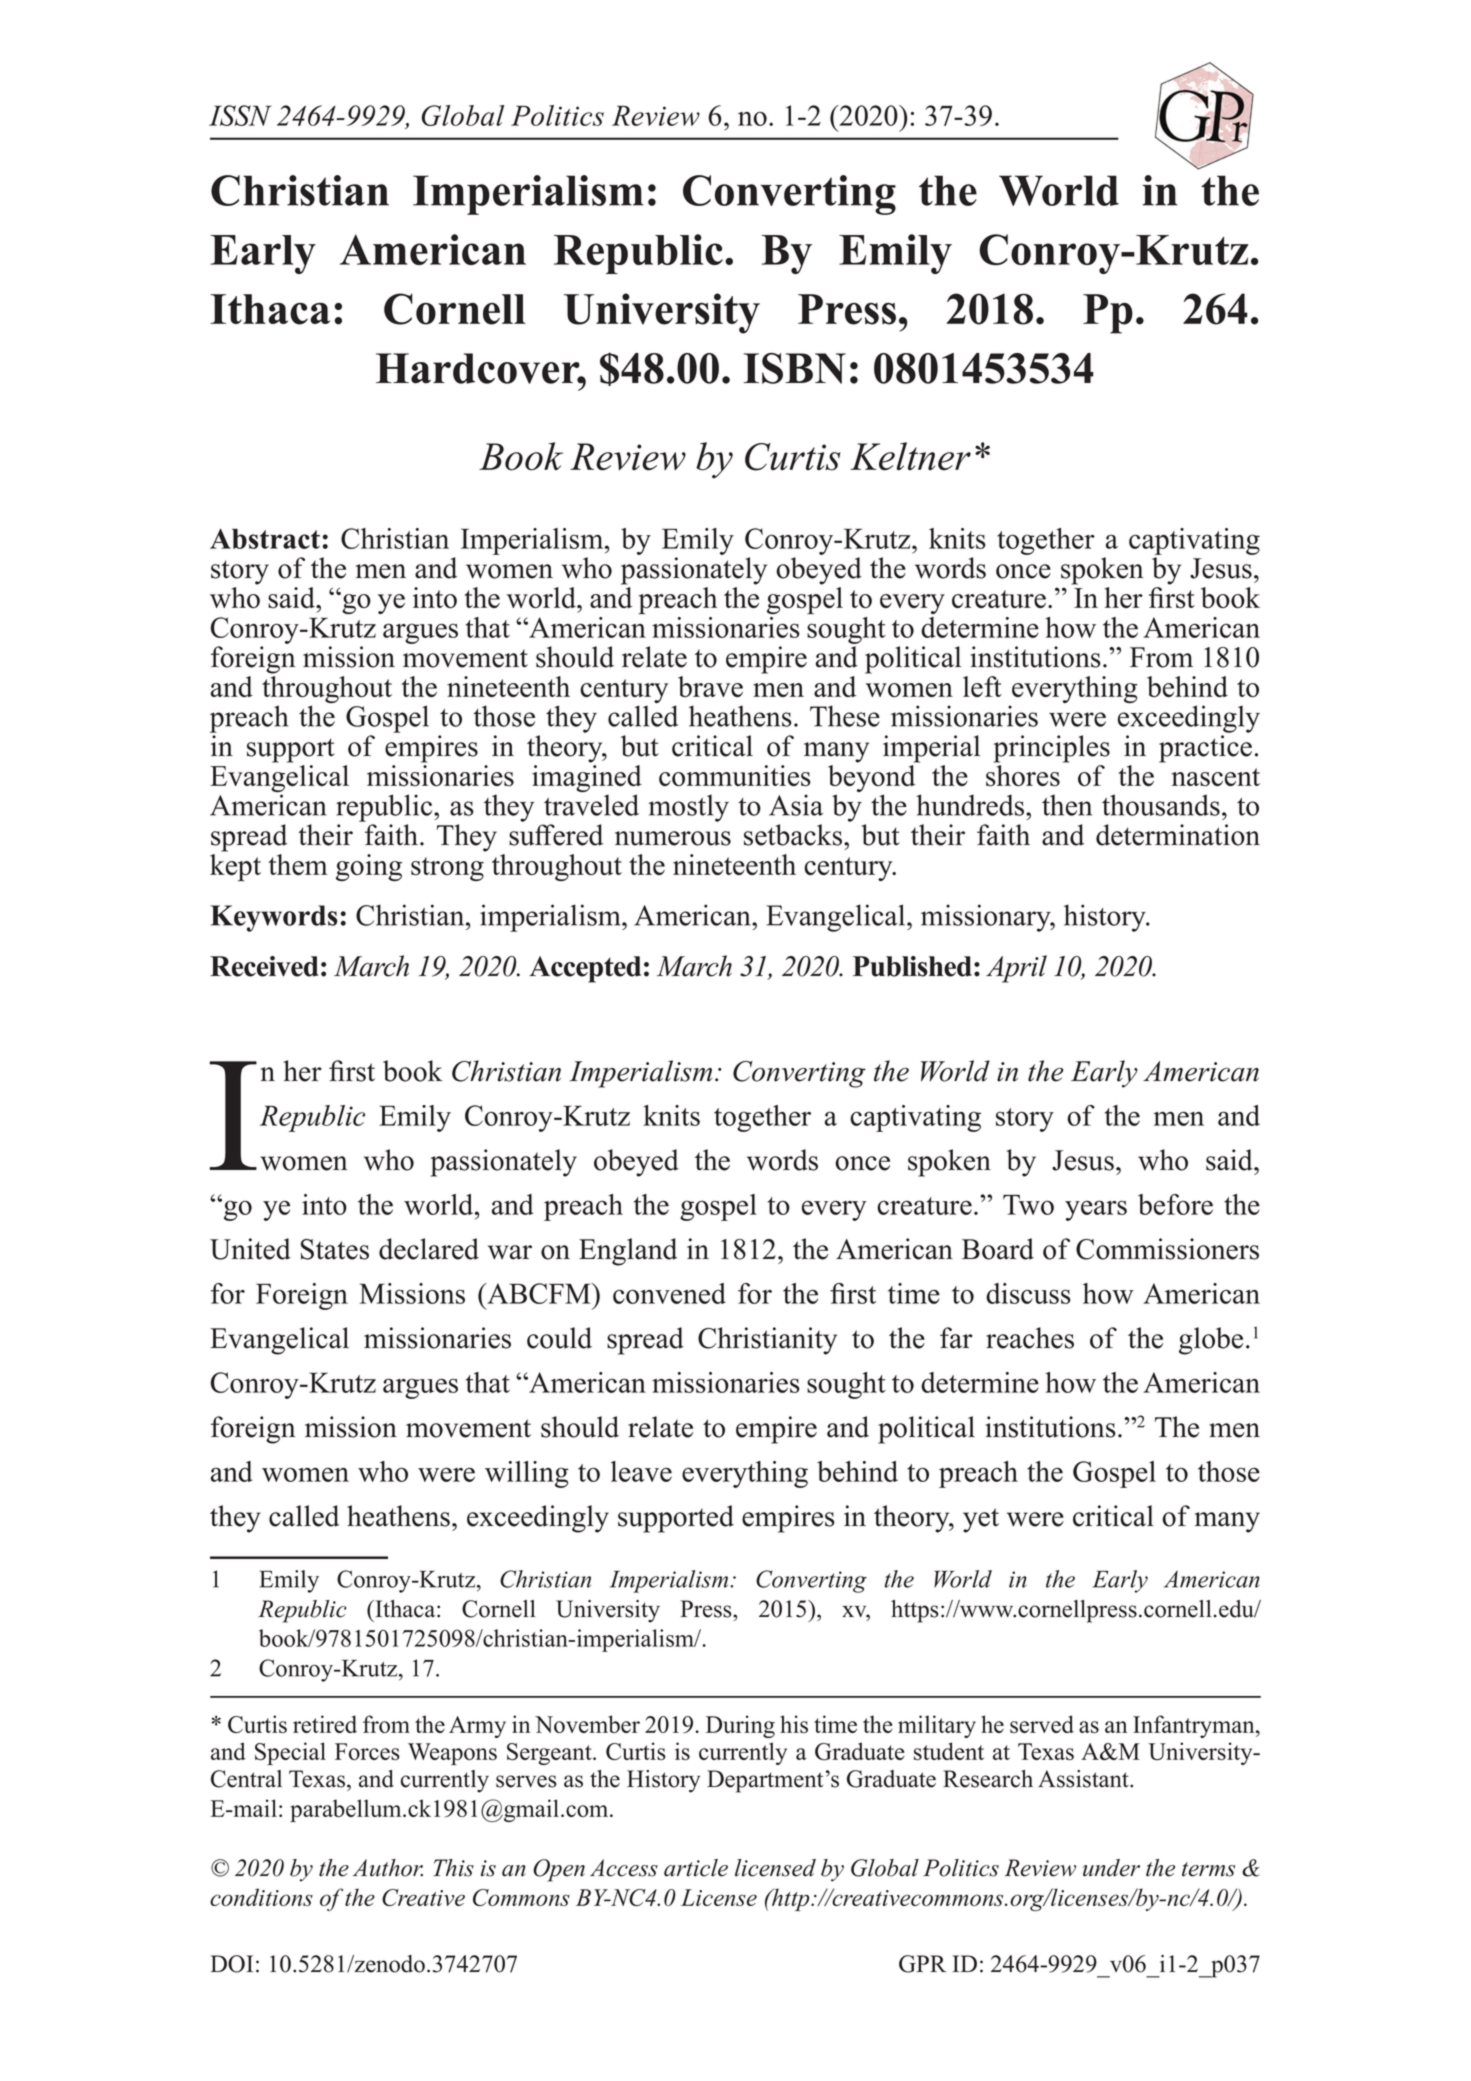 The width and height of the screenshot is (1471, 2081). I want to click on Accepted, so click(585, 969).
